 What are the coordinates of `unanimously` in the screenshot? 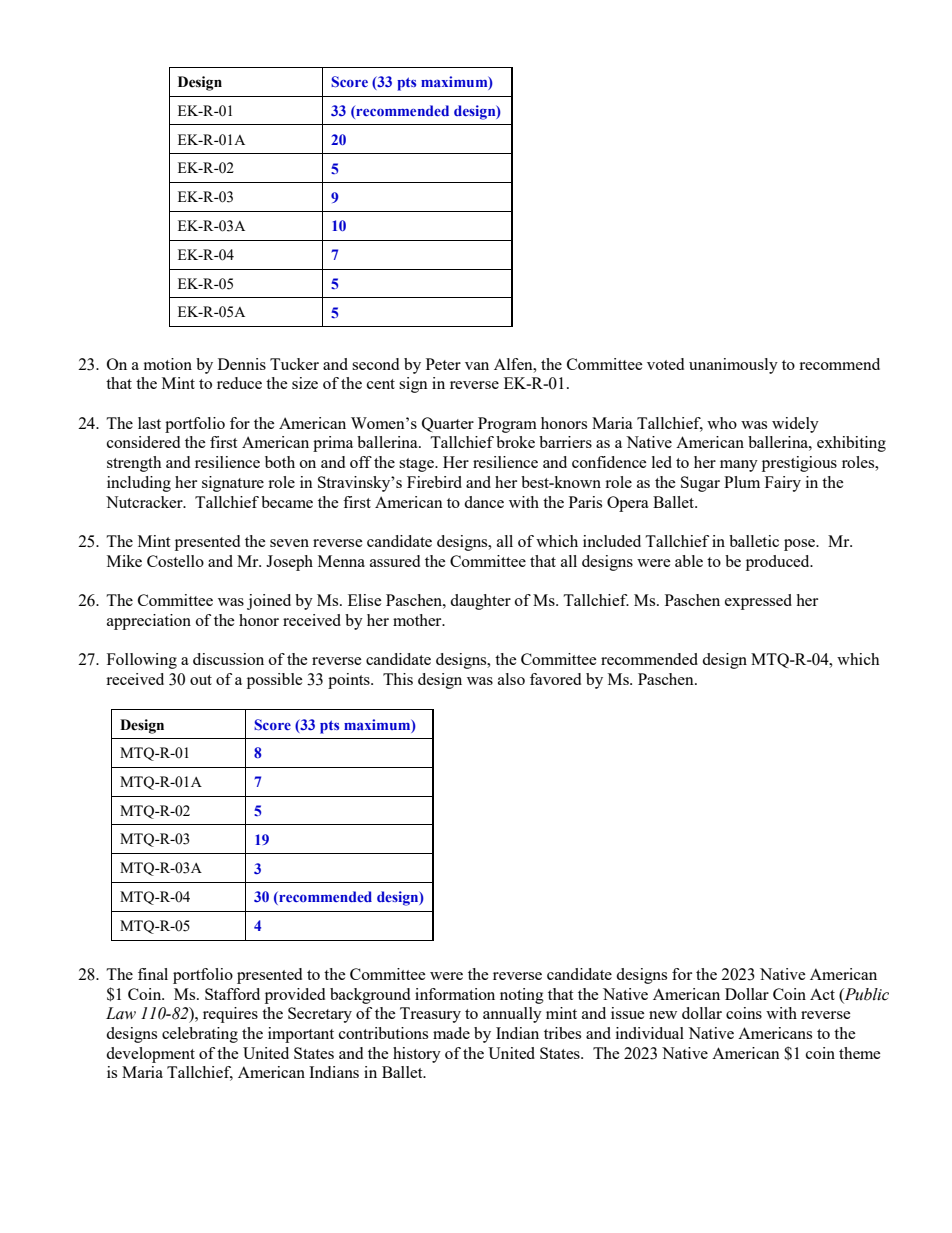 It's located at (733, 366).
